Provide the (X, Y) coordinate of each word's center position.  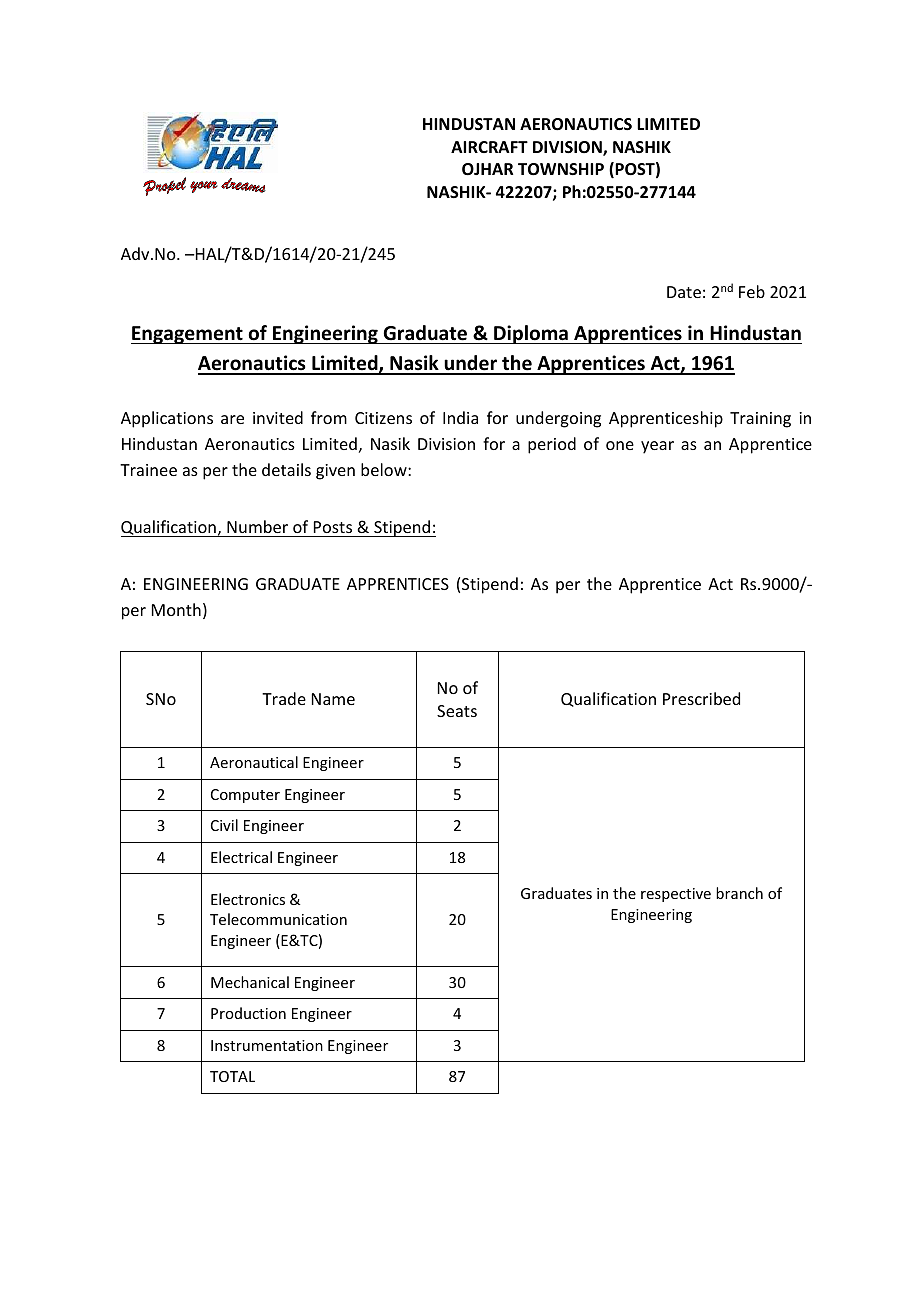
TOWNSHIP (561, 169)
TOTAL (232, 1076)
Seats (457, 711)
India (460, 417)
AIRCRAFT (489, 147)
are (232, 419)
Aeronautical (254, 762)
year (657, 447)
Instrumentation (267, 1045)
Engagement (188, 335)
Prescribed (701, 698)
